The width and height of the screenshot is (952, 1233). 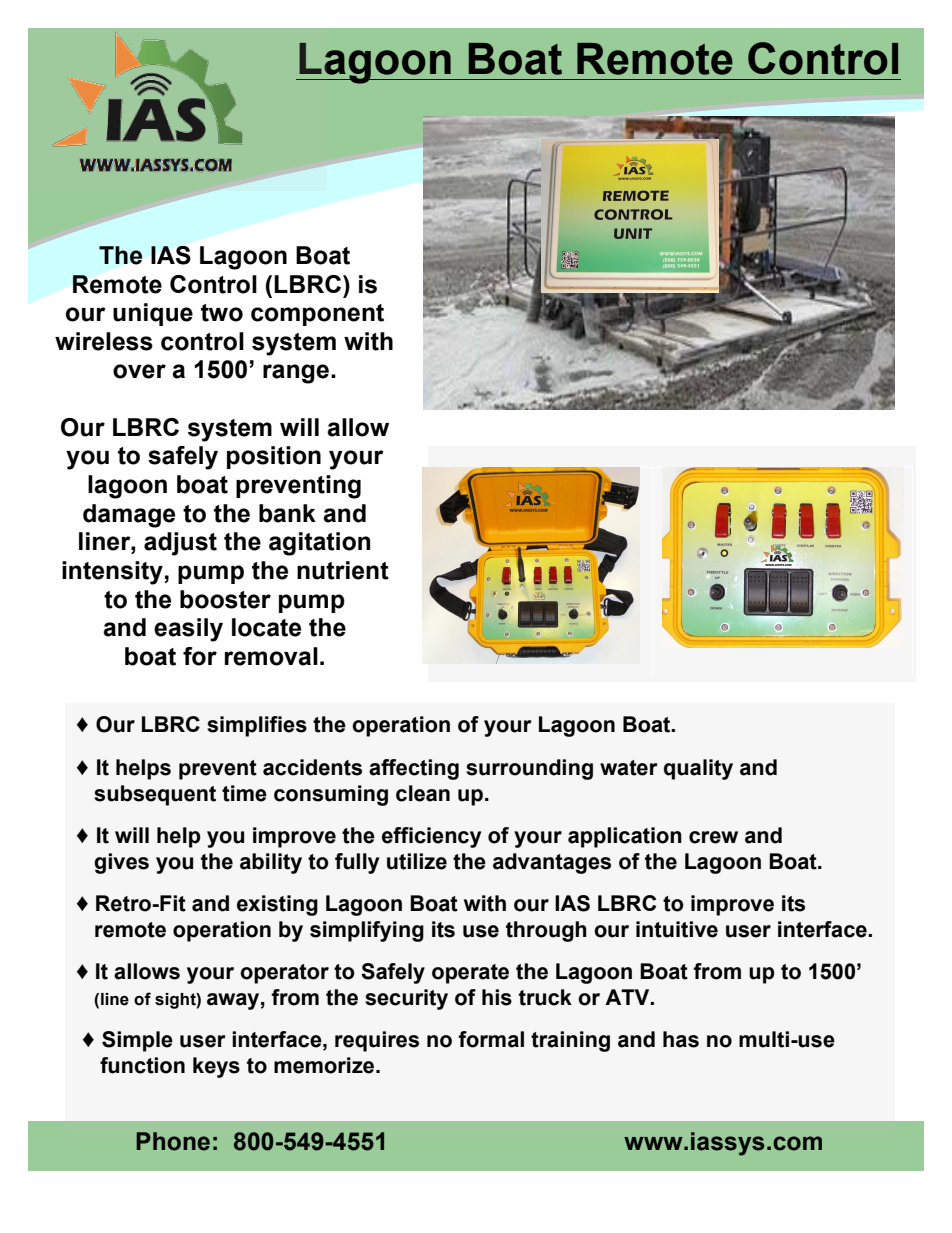 What do you see at coordinates (173, 1141) in the screenshot?
I see `Phone` at bounding box center [173, 1141].
